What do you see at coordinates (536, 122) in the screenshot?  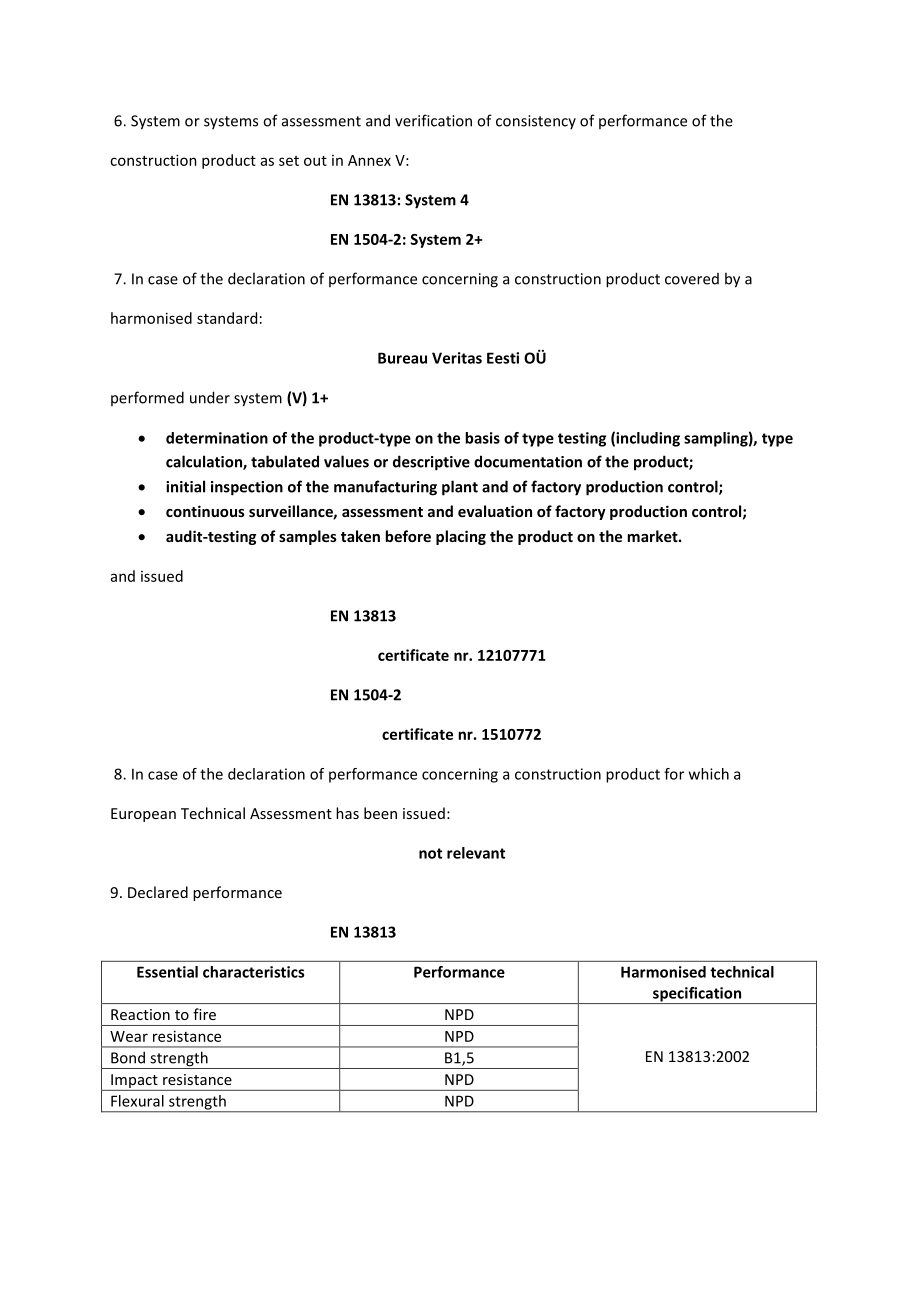 I see `consistency` at bounding box center [536, 122].
